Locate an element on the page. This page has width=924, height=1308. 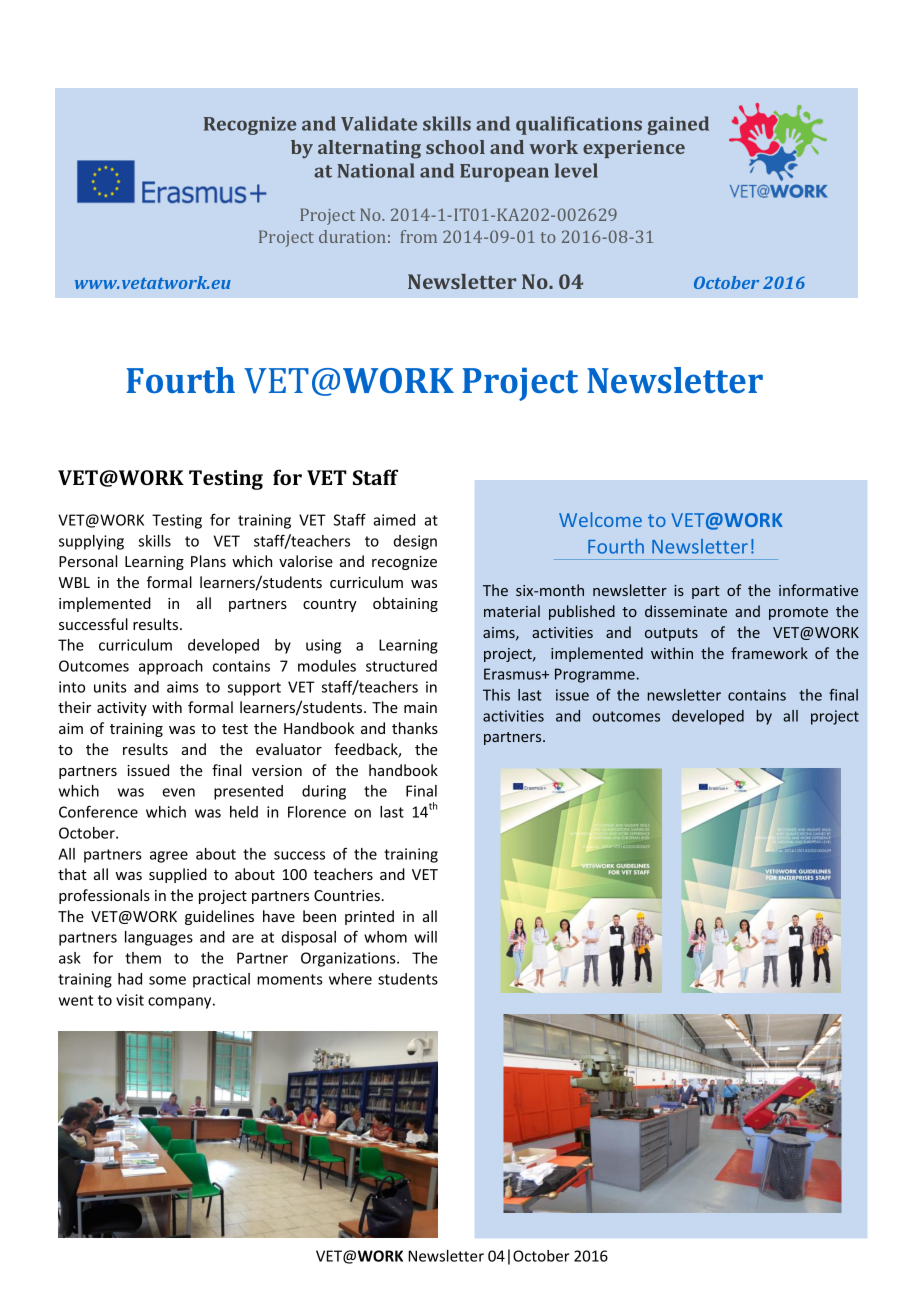
gained is located at coordinates (678, 125).
